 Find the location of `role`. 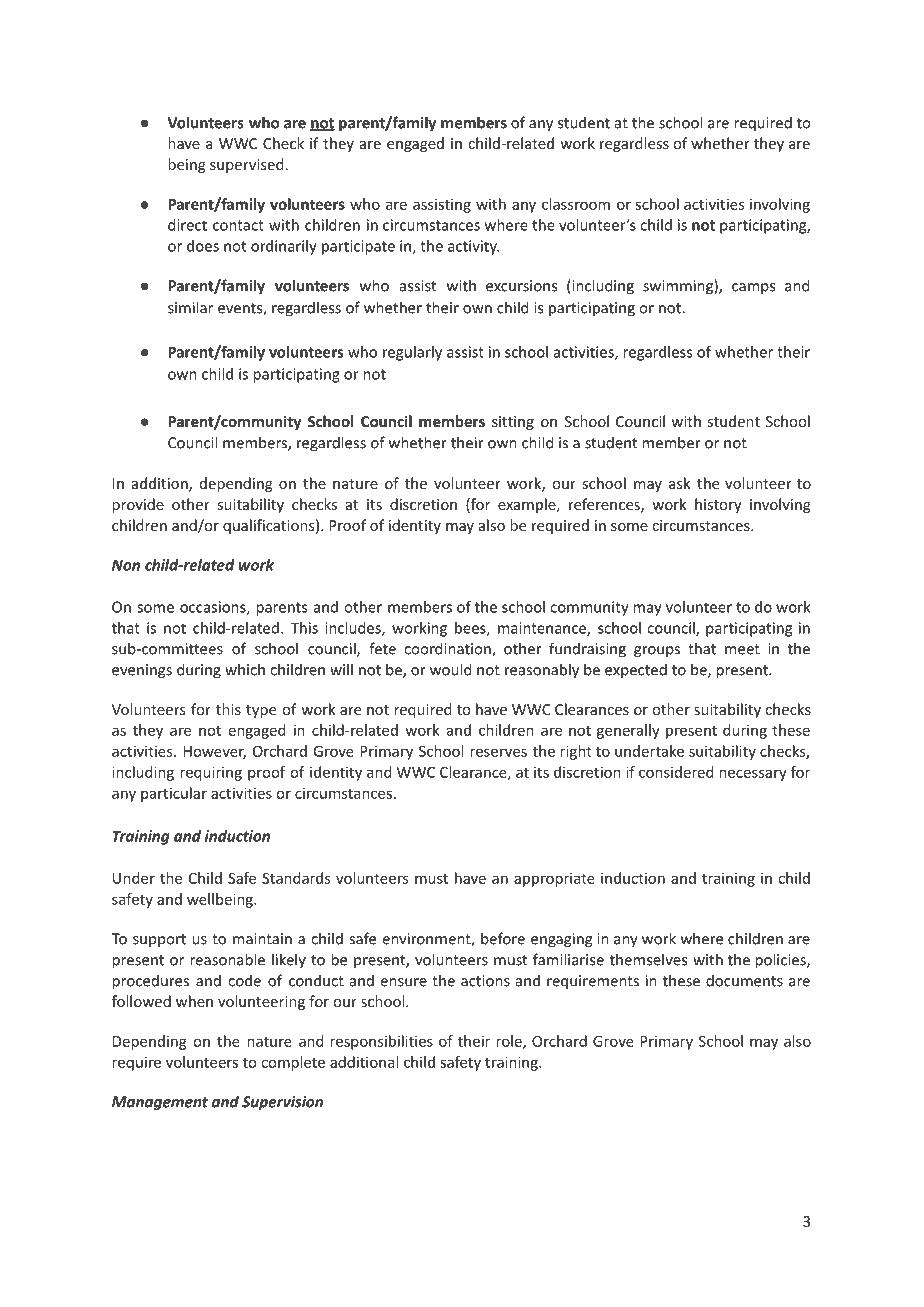

role is located at coordinates (510, 1042).
